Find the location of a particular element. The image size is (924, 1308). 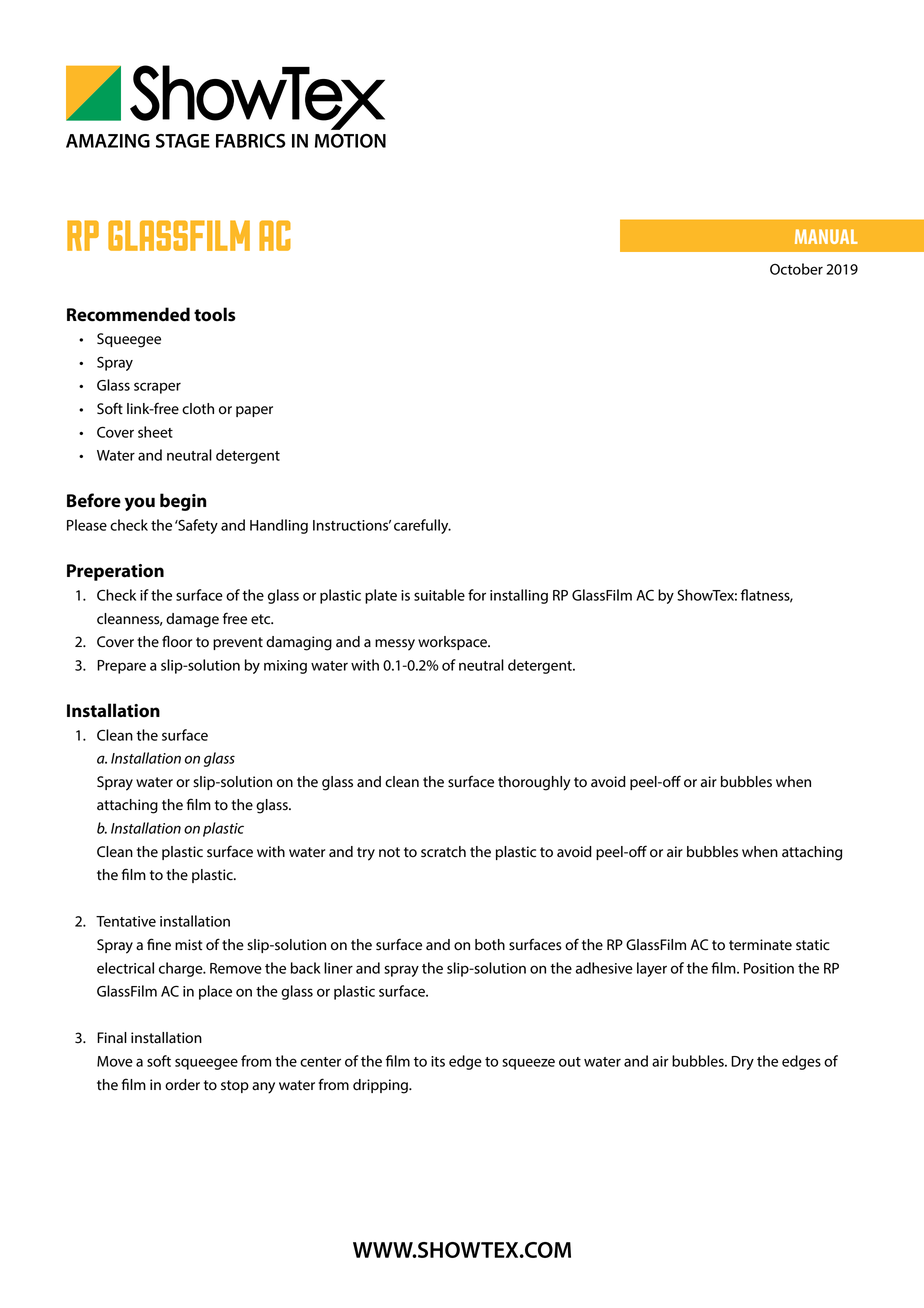

Dry is located at coordinates (742, 1063).
